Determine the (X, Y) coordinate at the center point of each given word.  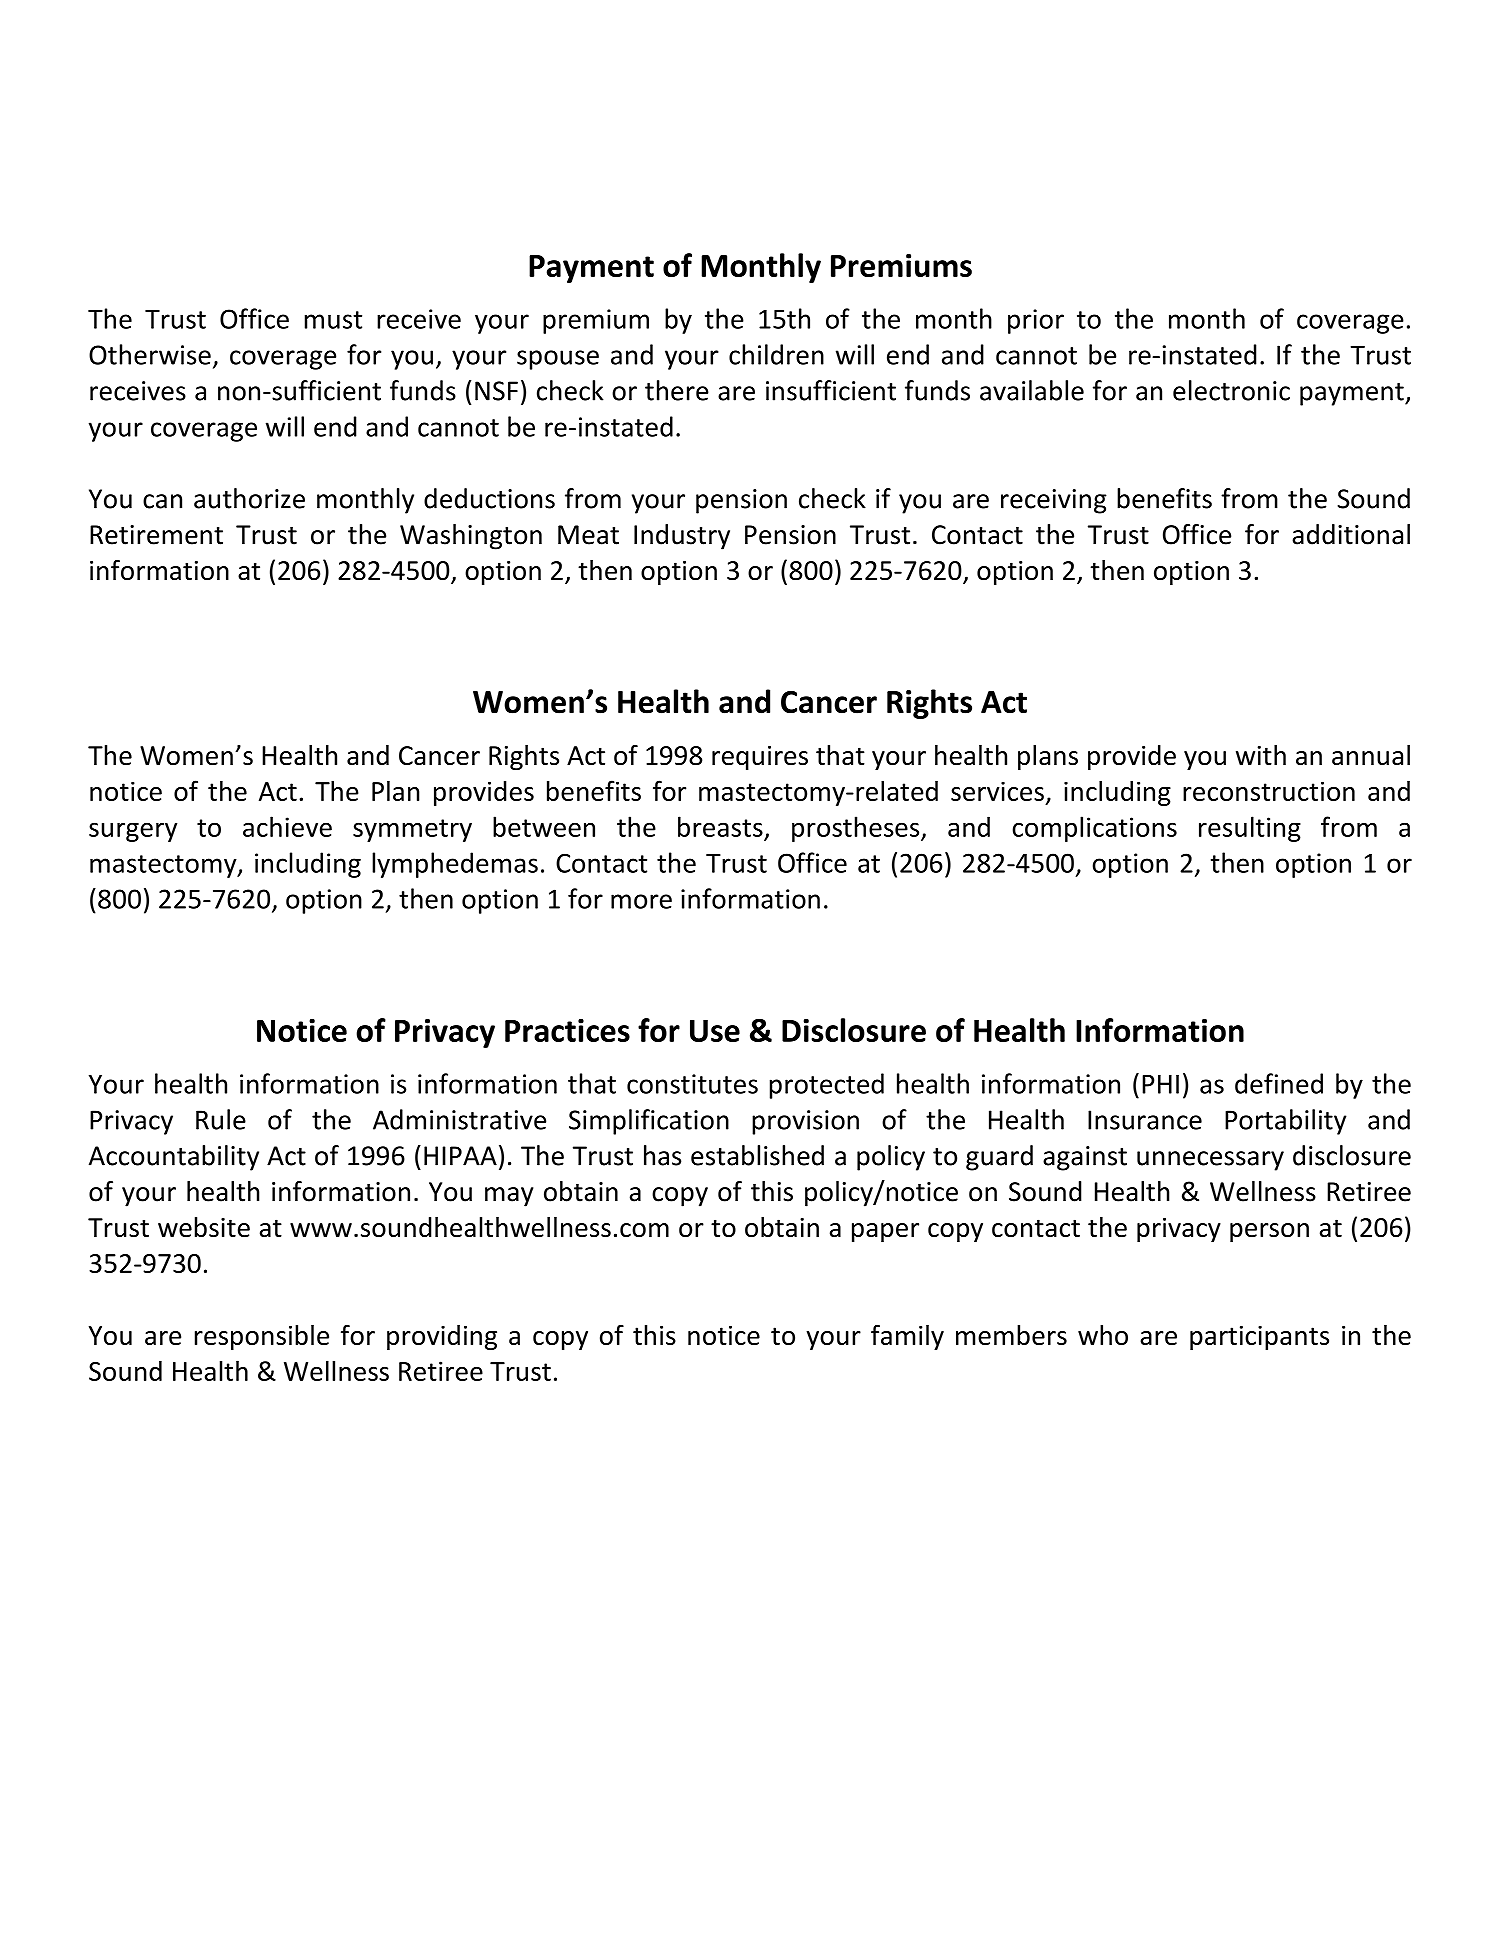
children (776, 354)
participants (1259, 1338)
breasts (720, 826)
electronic (1231, 390)
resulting (1250, 829)
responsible (262, 1337)
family (907, 1337)
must (333, 320)
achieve (287, 826)
